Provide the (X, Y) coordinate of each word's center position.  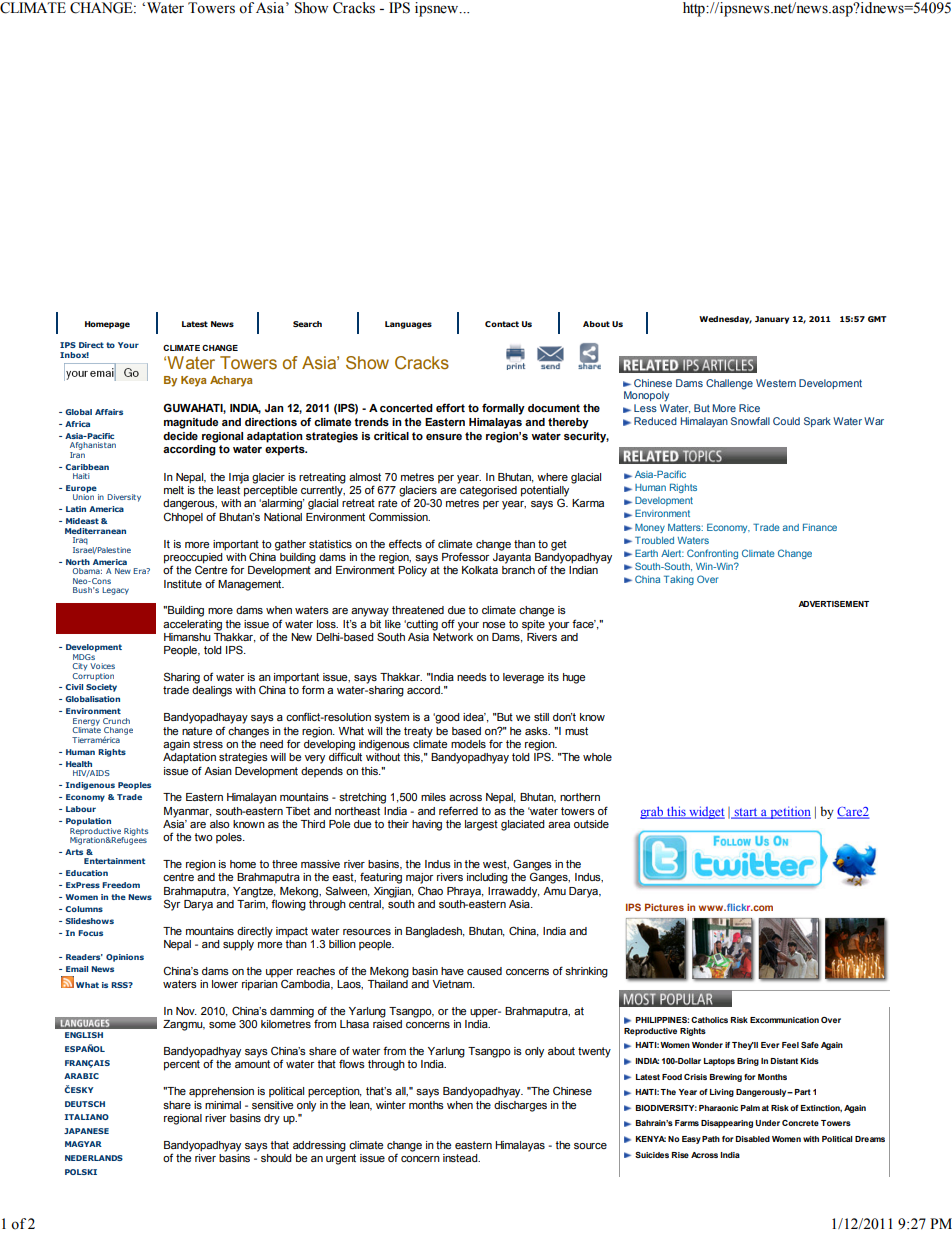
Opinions (125, 958)
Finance (820, 527)
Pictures (664, 907)
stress (208, 744)
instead (461, 1158)
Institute (183, 584)
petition (789, 812)
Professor (465, 556)
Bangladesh (435, 932)
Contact (502, 324)
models (468, 744)
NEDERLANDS (94, 1158)
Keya (194, 381)
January (772, 320)
